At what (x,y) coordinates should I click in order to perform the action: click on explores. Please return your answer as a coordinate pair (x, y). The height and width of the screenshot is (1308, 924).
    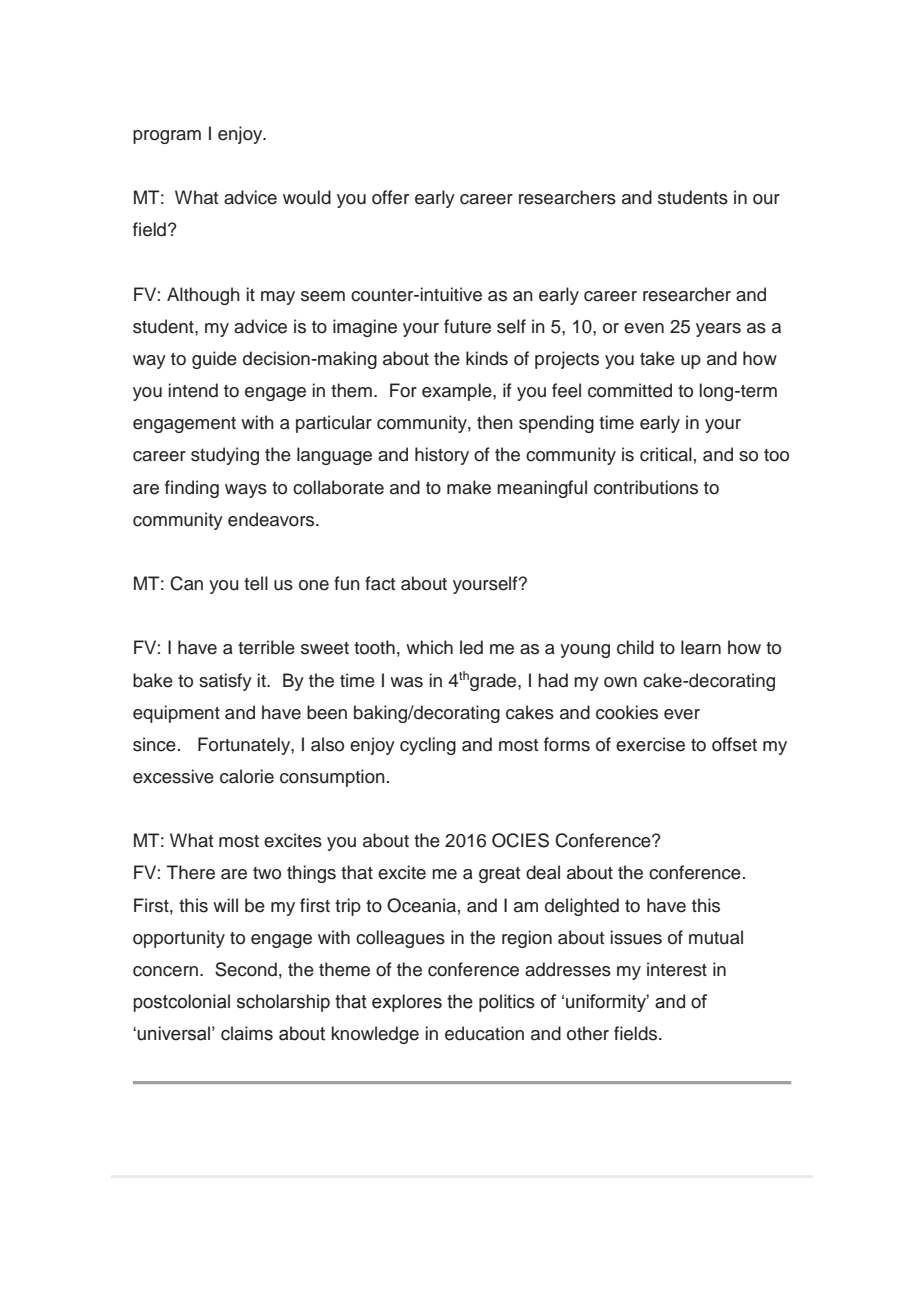
    Looking at the image, I should click on (407, 1003).
